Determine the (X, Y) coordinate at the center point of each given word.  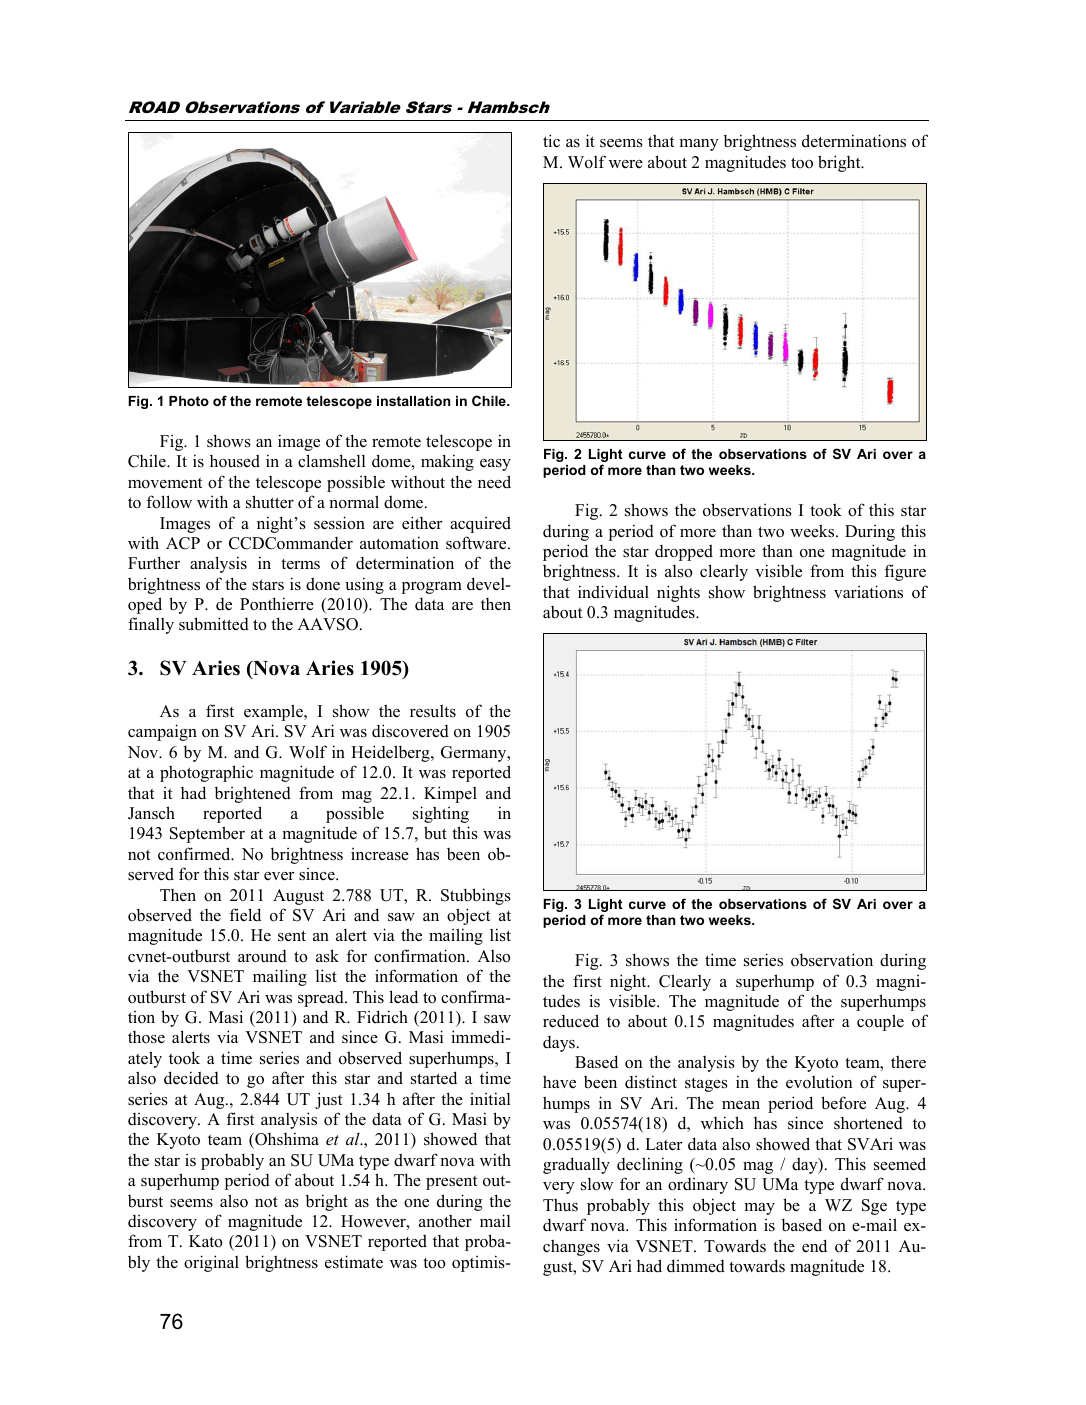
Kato (206, 1241)
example (274, 712)
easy (495, 465)
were (626, 164)
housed (235, 461)
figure (905, 572)
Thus (560, 1204)
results (433, 711)
